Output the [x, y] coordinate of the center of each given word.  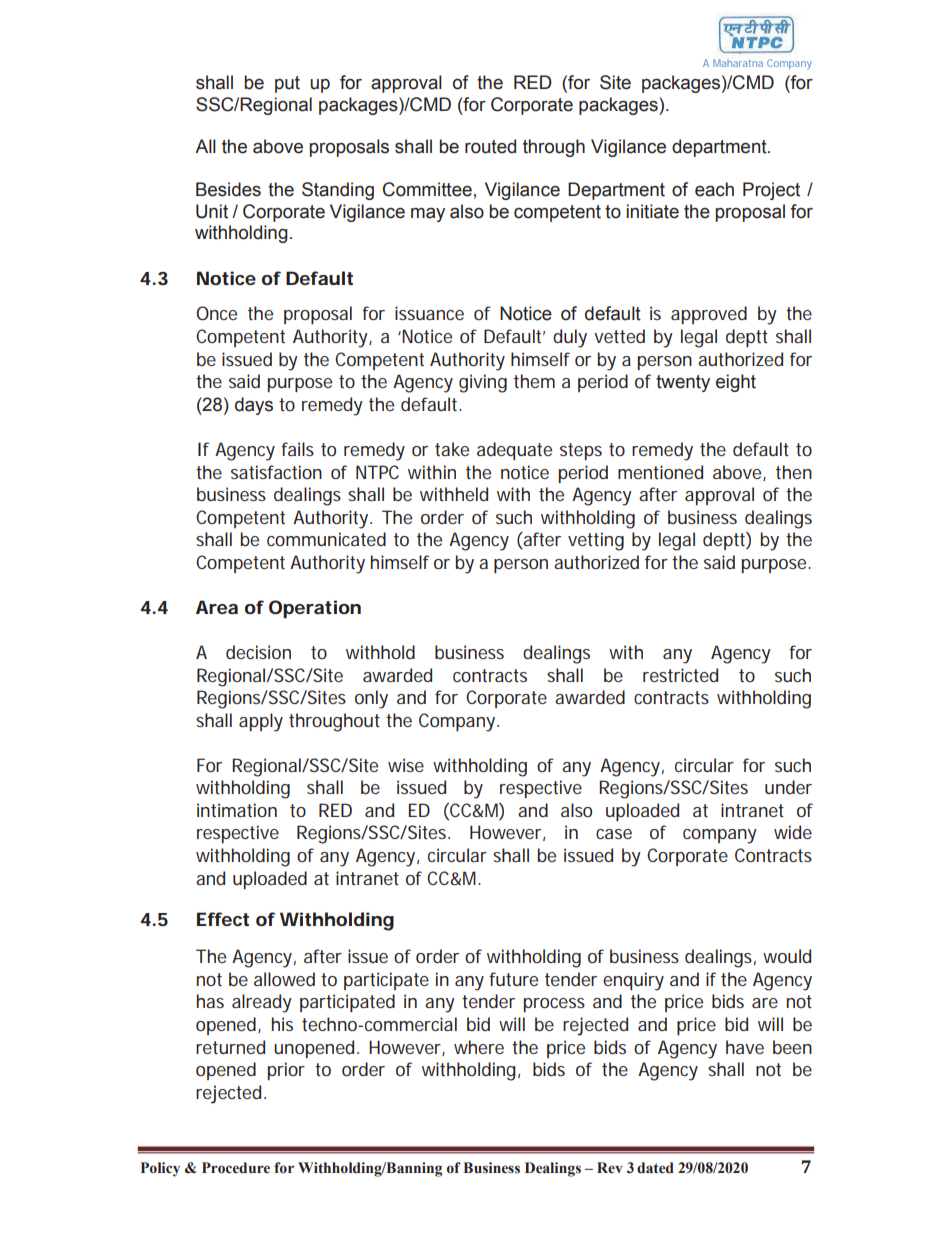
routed [490, 146]
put [287, 84]
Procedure [236, 1168]
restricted [680, 675]
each [714, 189]
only [371, 699]
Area [217, 607]
